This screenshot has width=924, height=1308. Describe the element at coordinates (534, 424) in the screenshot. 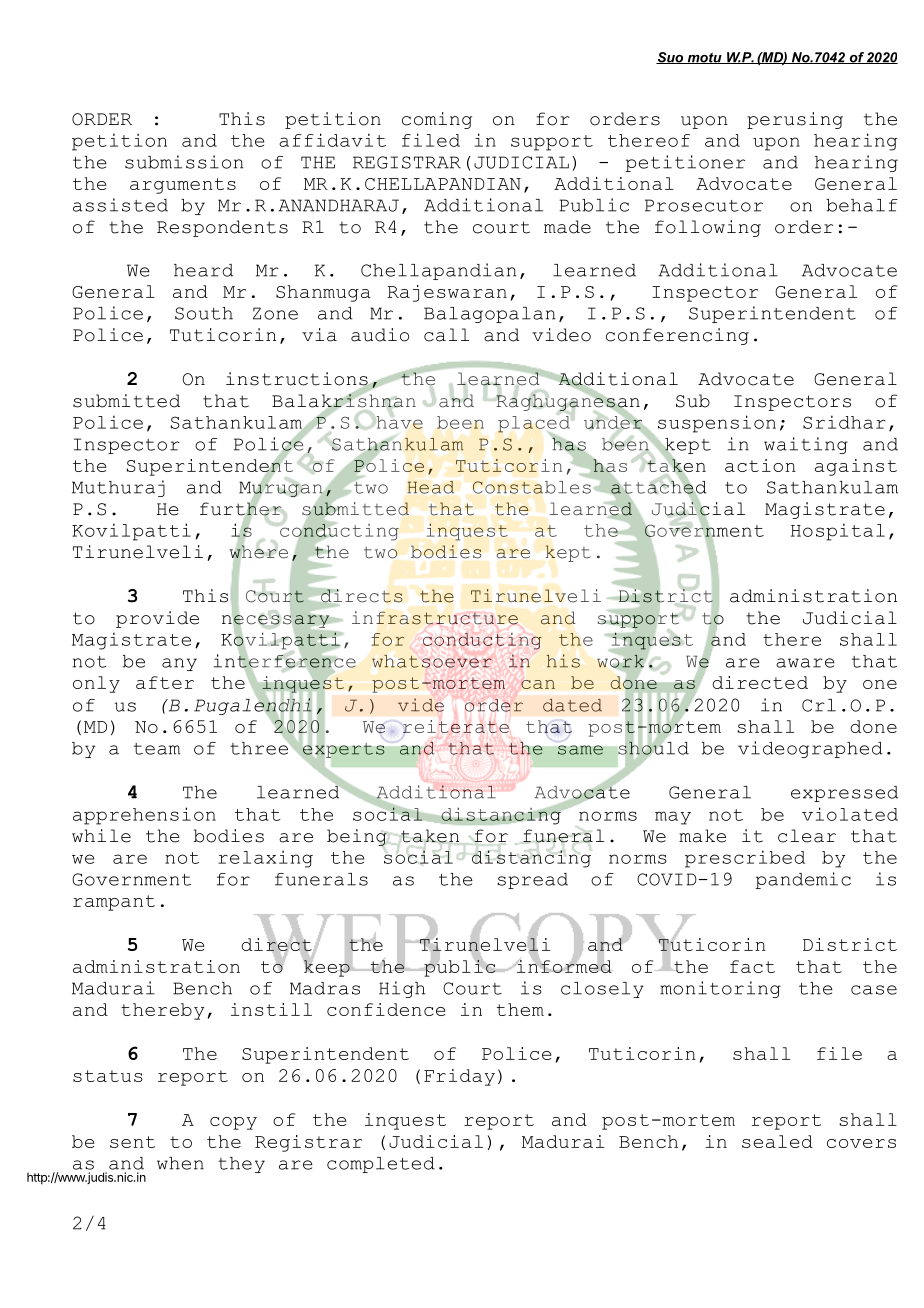

I see `placed` at that location.
